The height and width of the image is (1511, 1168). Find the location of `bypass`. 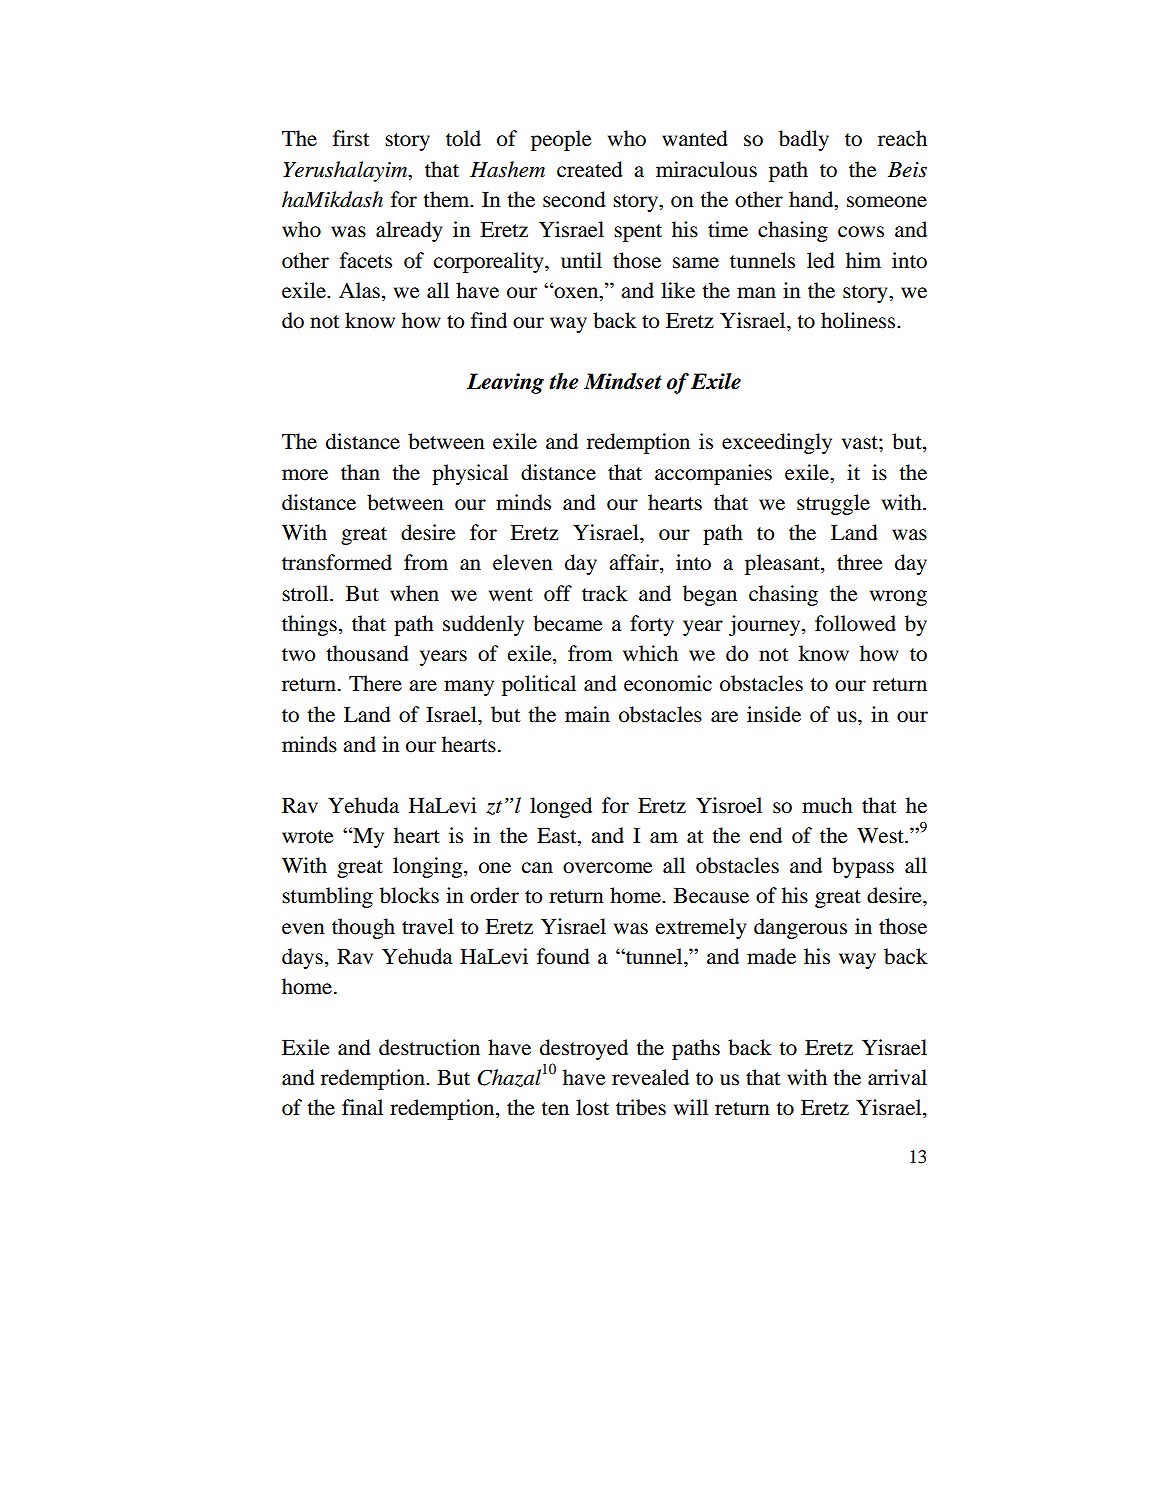

bypass is located at coordinates (863, 867).
